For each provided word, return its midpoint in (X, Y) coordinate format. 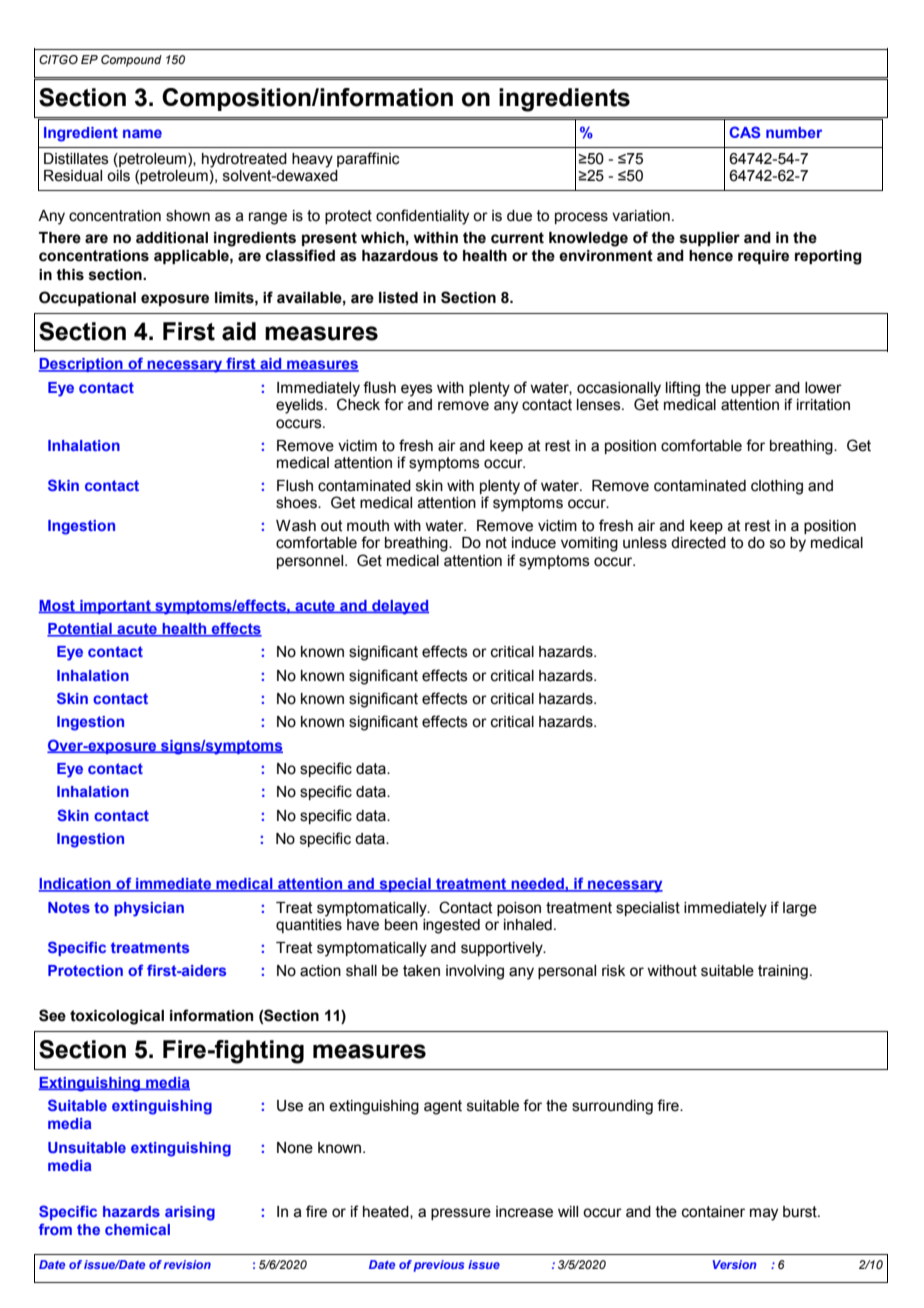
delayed (399, 607)
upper (751, 390)
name (142, 133)
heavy (312, 160)
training (783, 972)
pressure (461, 1214)
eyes (417, 390)
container (713, 1212)
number (794, 132)
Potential (80, 630)
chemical (137, 1229)
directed (698, 543)
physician (149, 909)
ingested (451, 926)
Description (82, 365)
